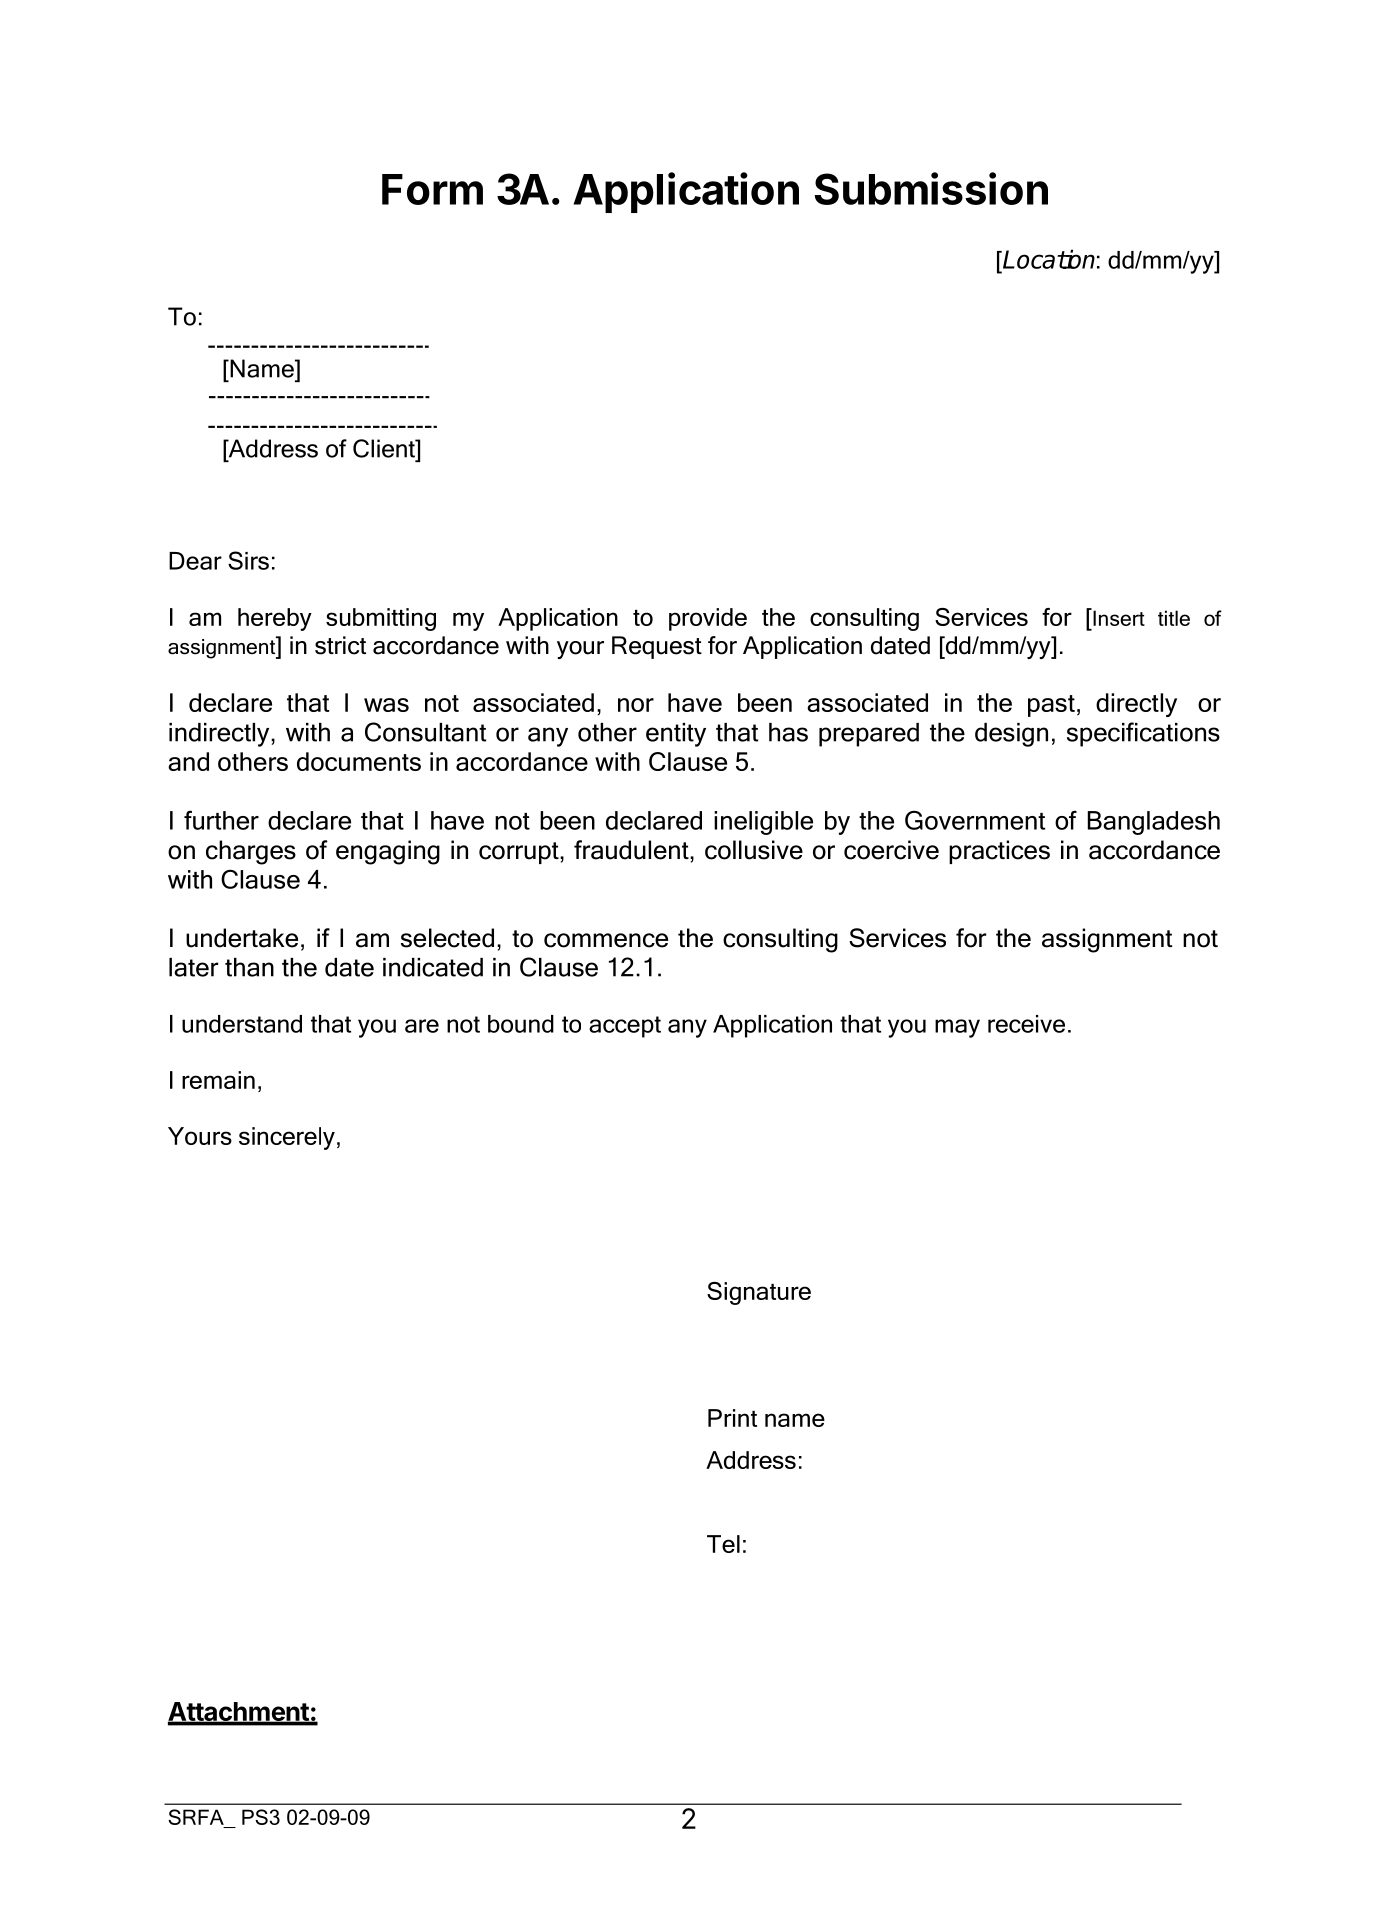 The height and width of the screenshot is (1913, 1388). Describe the element at coordinates (708, 619) in the screenshot. I see `provide` at that location.
